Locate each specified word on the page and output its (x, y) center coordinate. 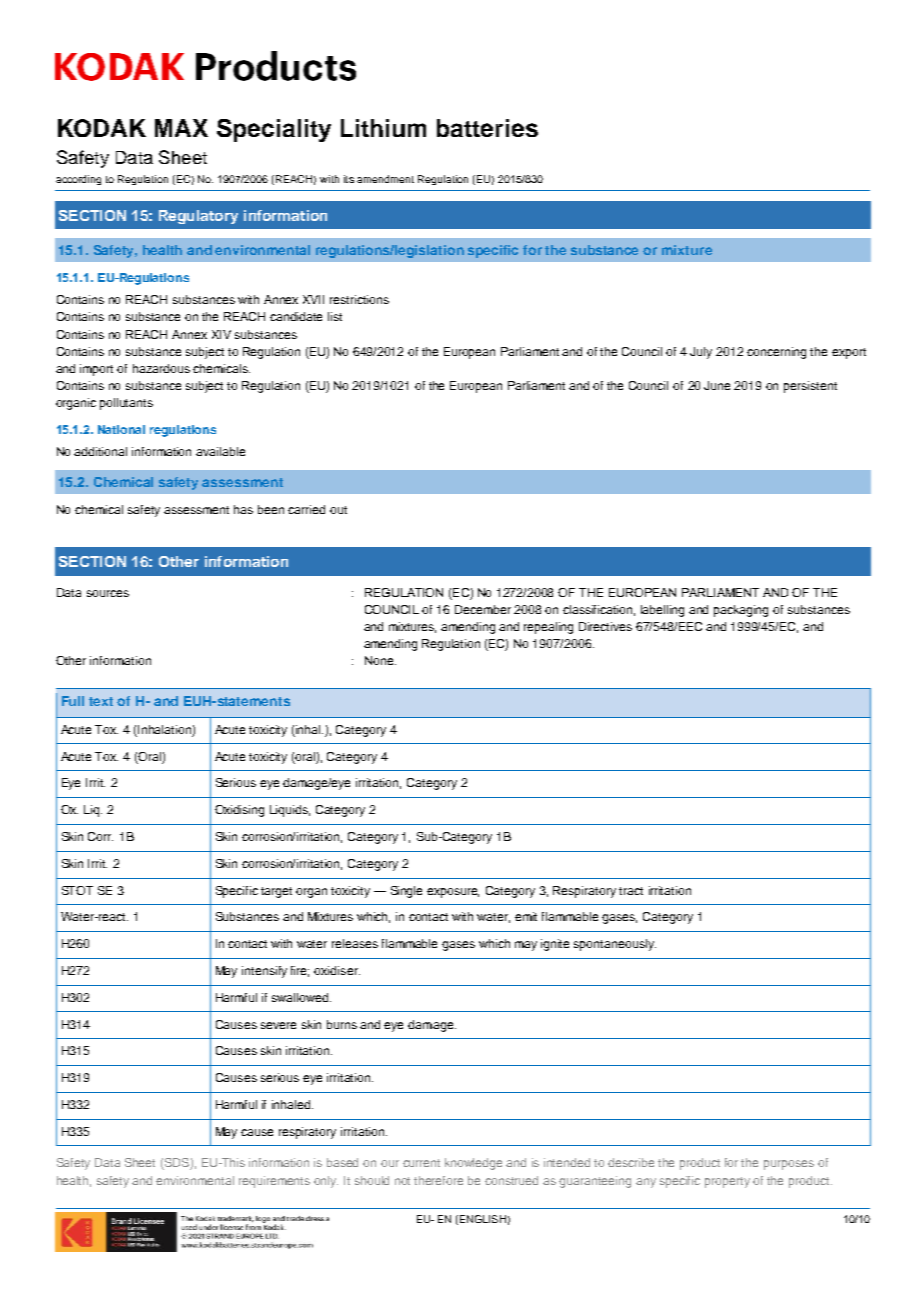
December (483, 609)
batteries (487, 128)
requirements (274, 1182)
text (101, 701)
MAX (181, 128)
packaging (741, 611)
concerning (776, 353)
